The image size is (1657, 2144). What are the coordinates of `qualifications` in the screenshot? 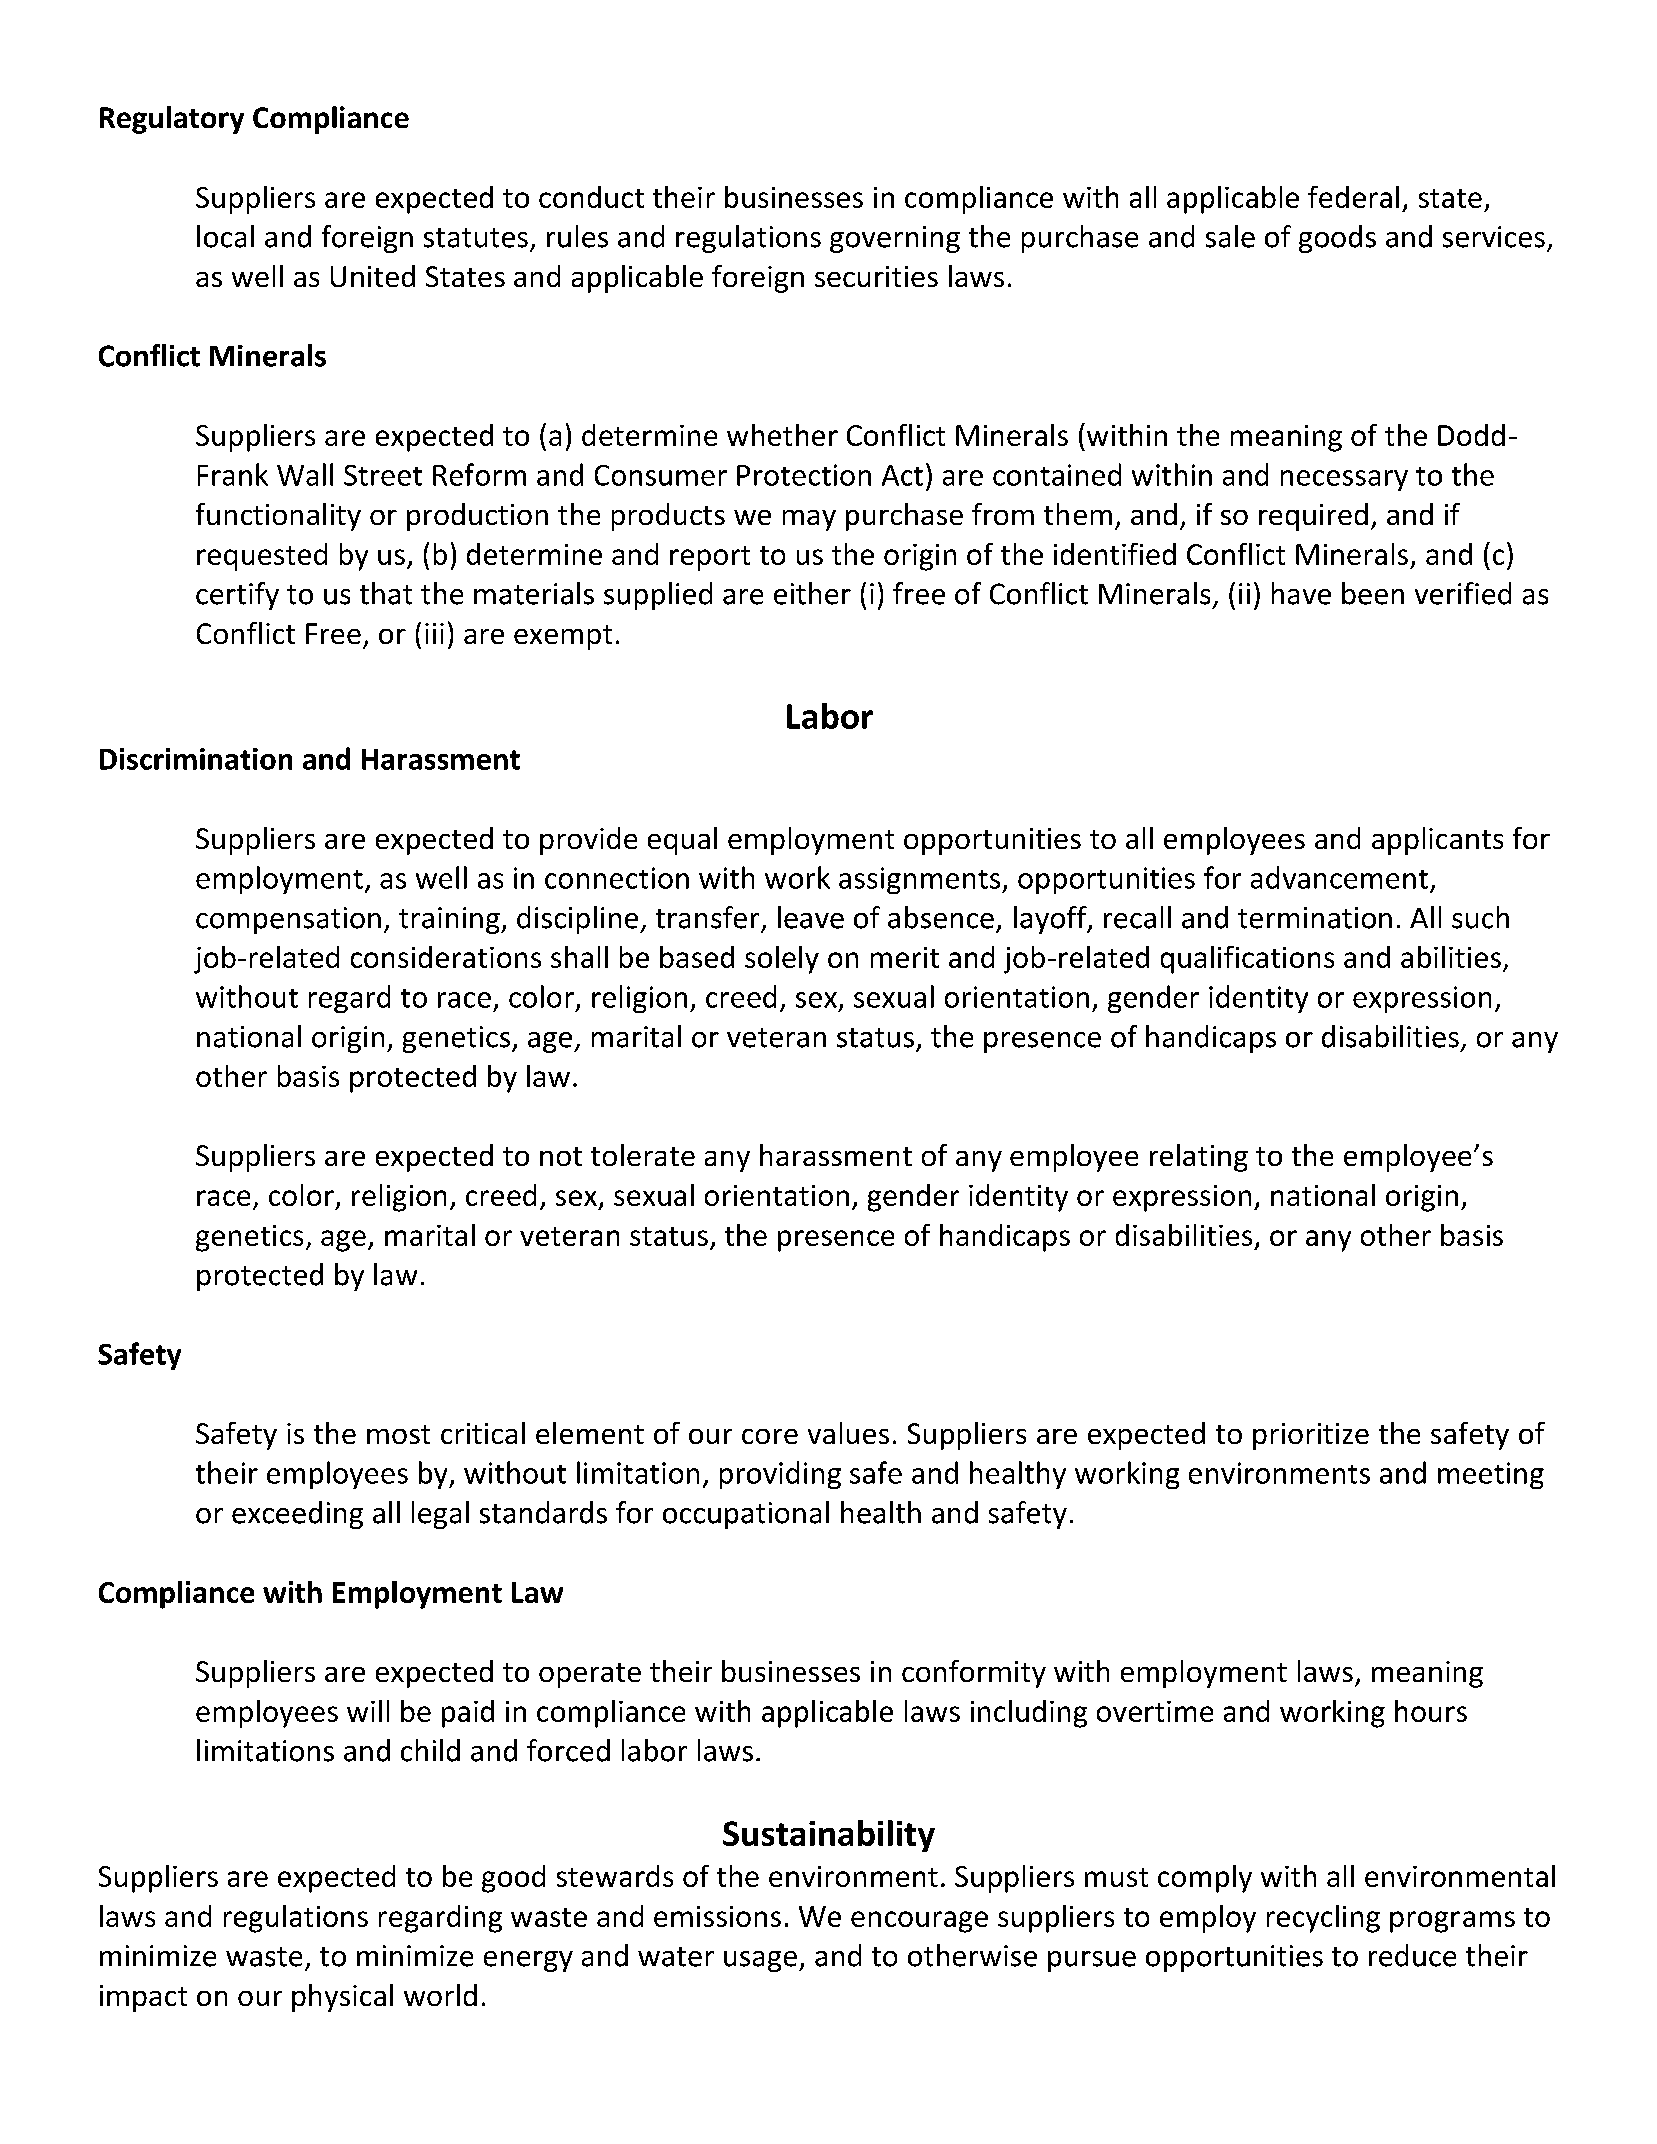 It's located at (1247, 960).
